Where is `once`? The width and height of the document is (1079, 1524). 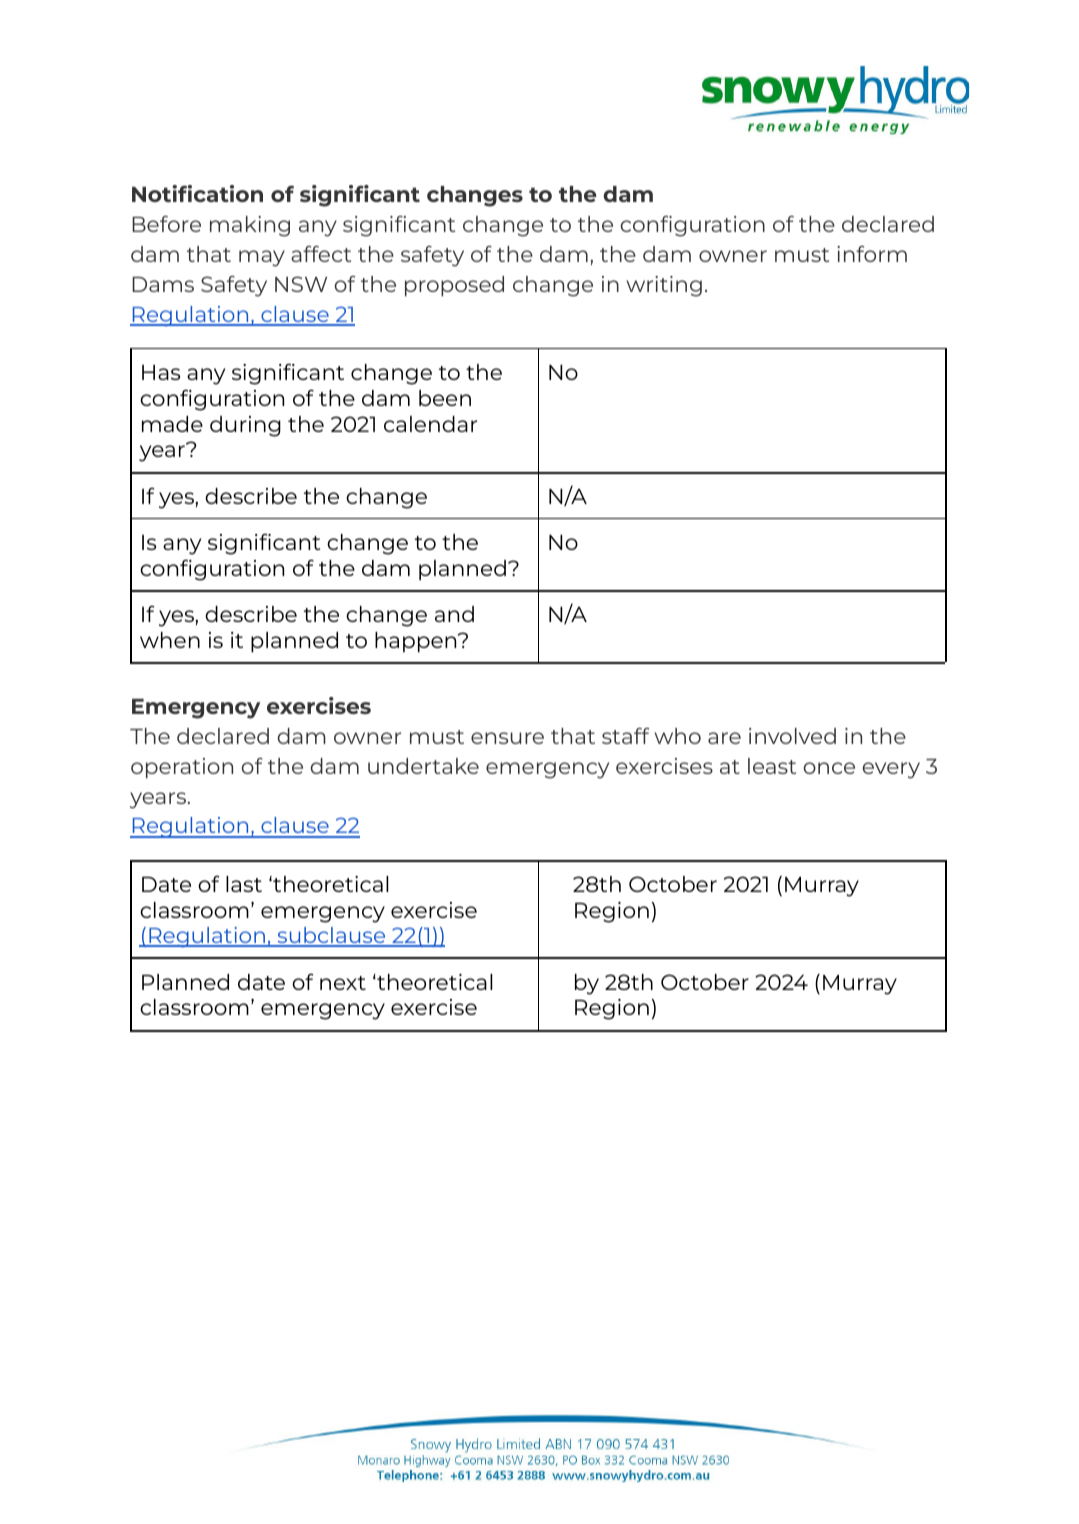
once is located at coordinates (829, 768).
